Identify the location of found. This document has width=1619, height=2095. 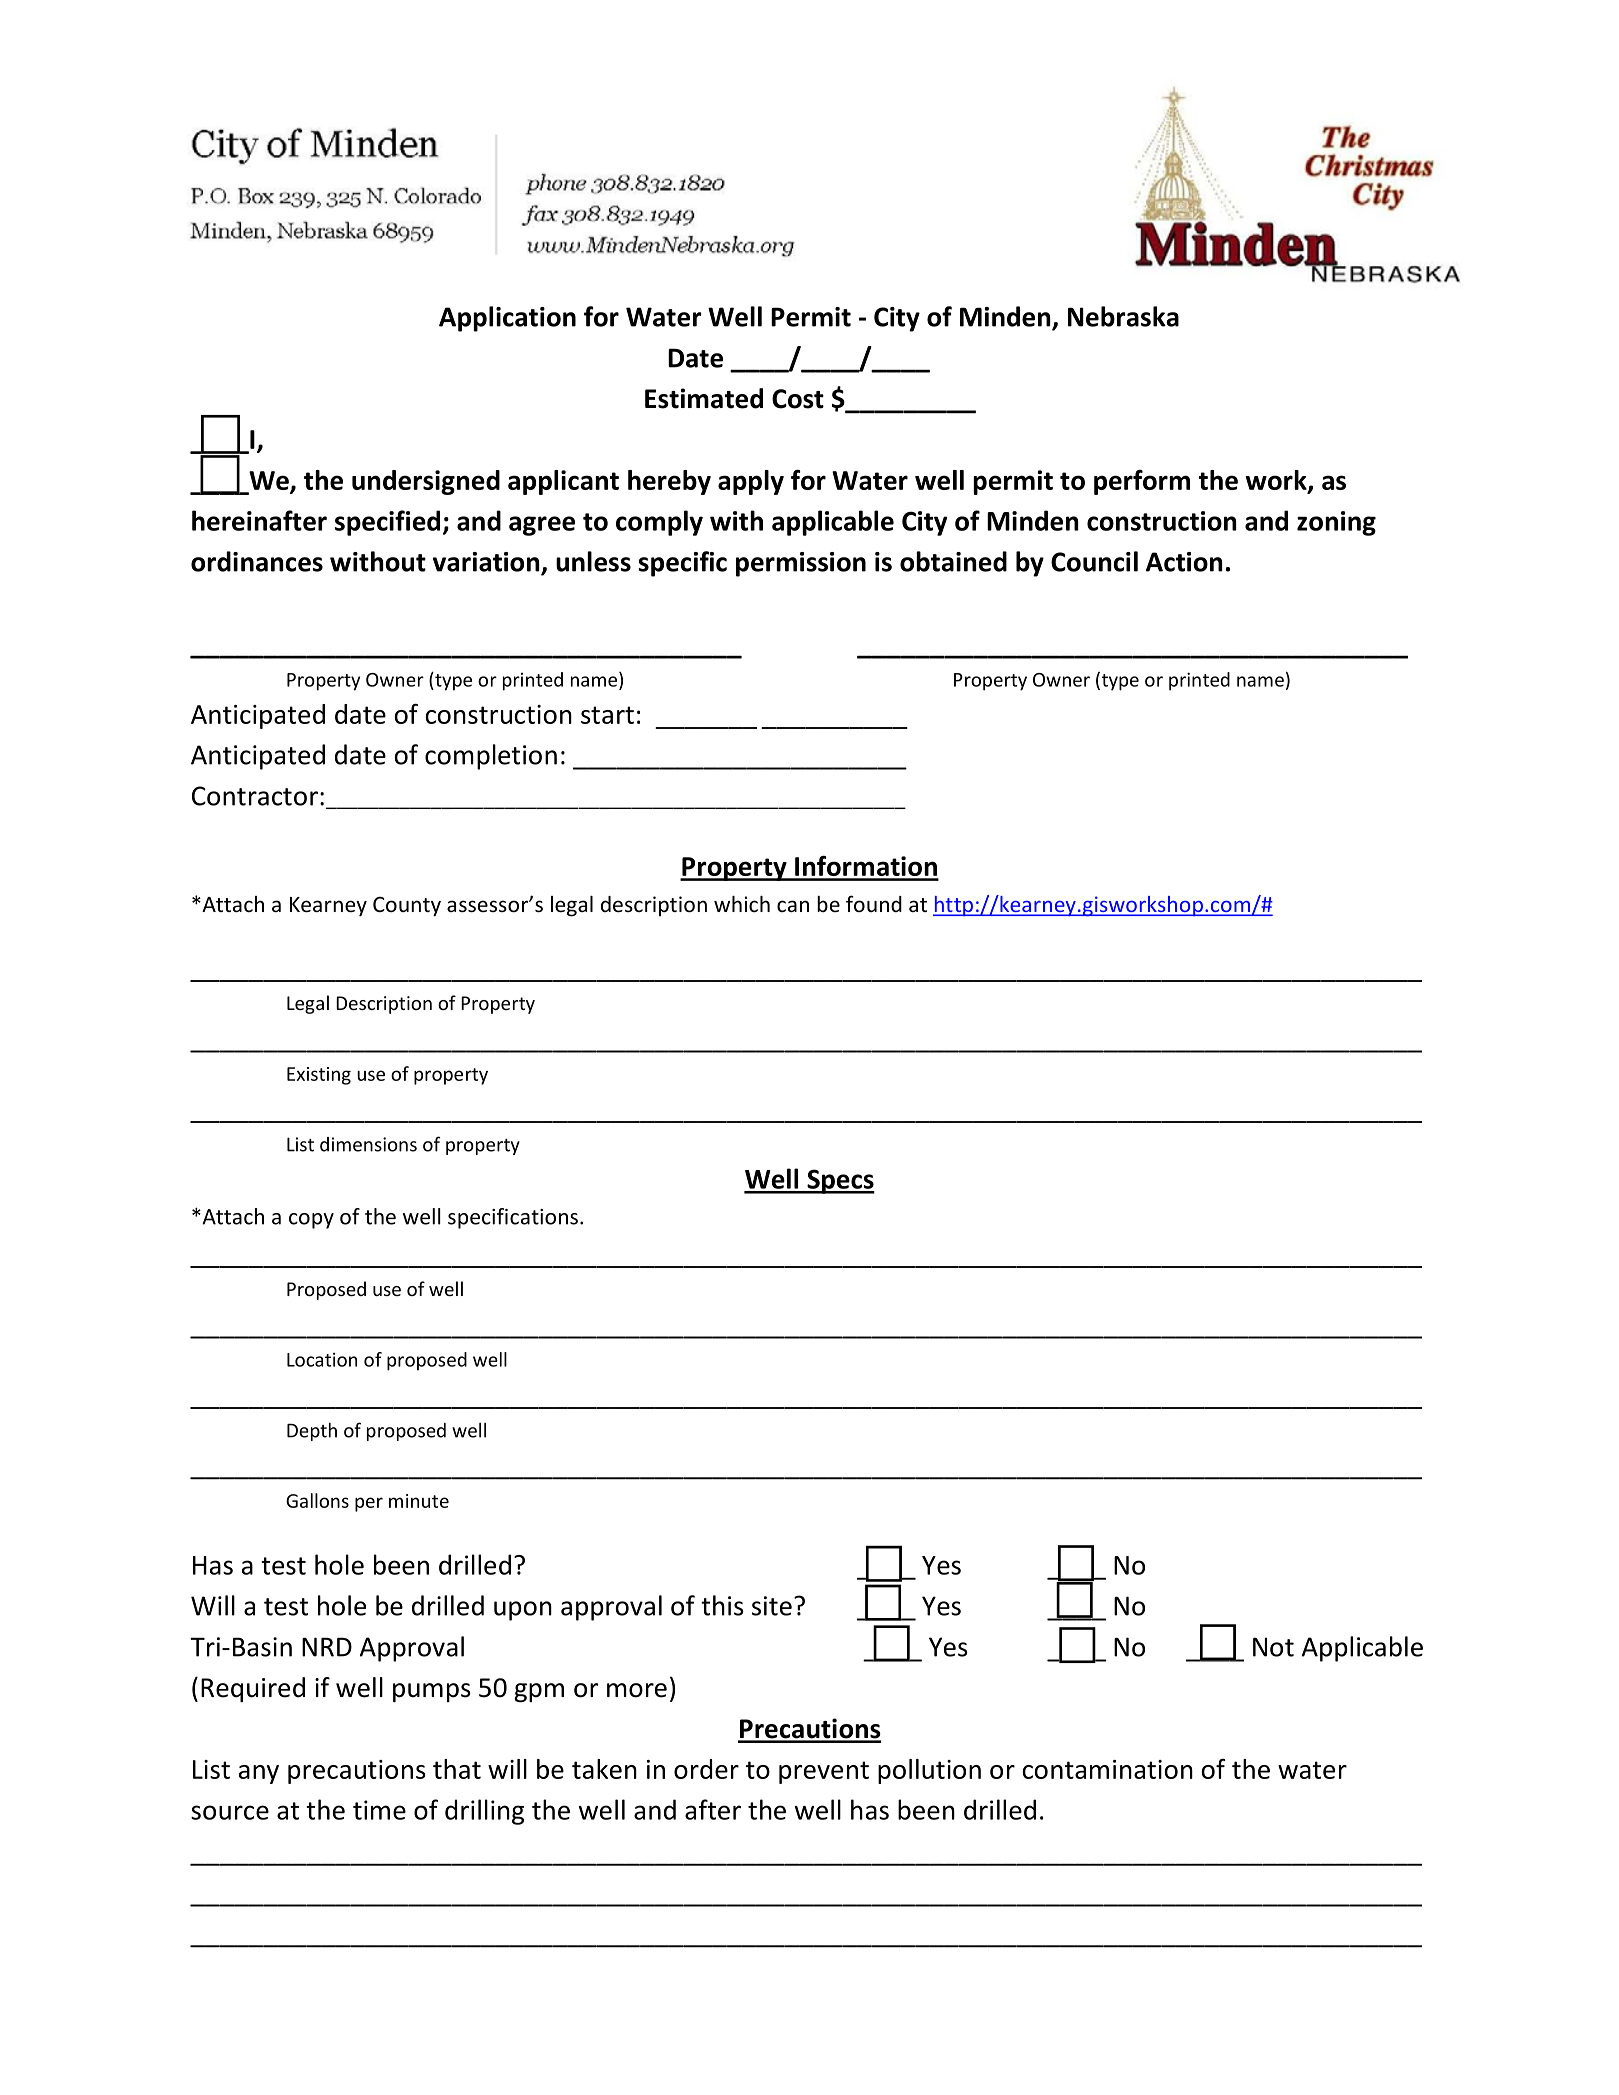
(874, 903).
